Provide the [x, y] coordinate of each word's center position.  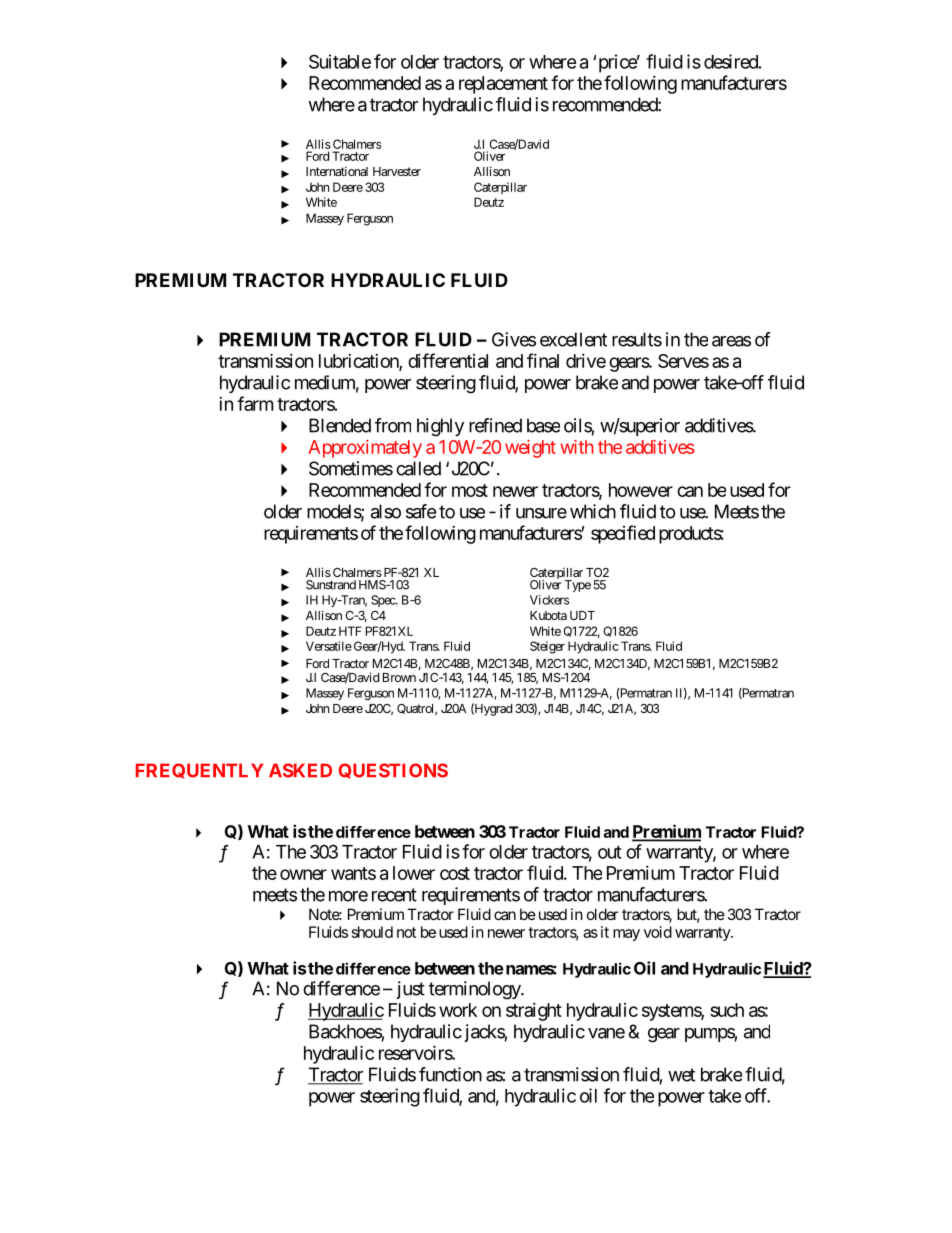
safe [421, 511]
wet [681, 1075]
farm [255, 403]
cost [455, 873]
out [610, 852]
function [450, 1074]
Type [578, 586]
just [410, 990]
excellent [573, 339]
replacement [503, 85]
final [543, 360]
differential [448, 360]
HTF [350, 631]
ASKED [300, 770]
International [337, 171]
